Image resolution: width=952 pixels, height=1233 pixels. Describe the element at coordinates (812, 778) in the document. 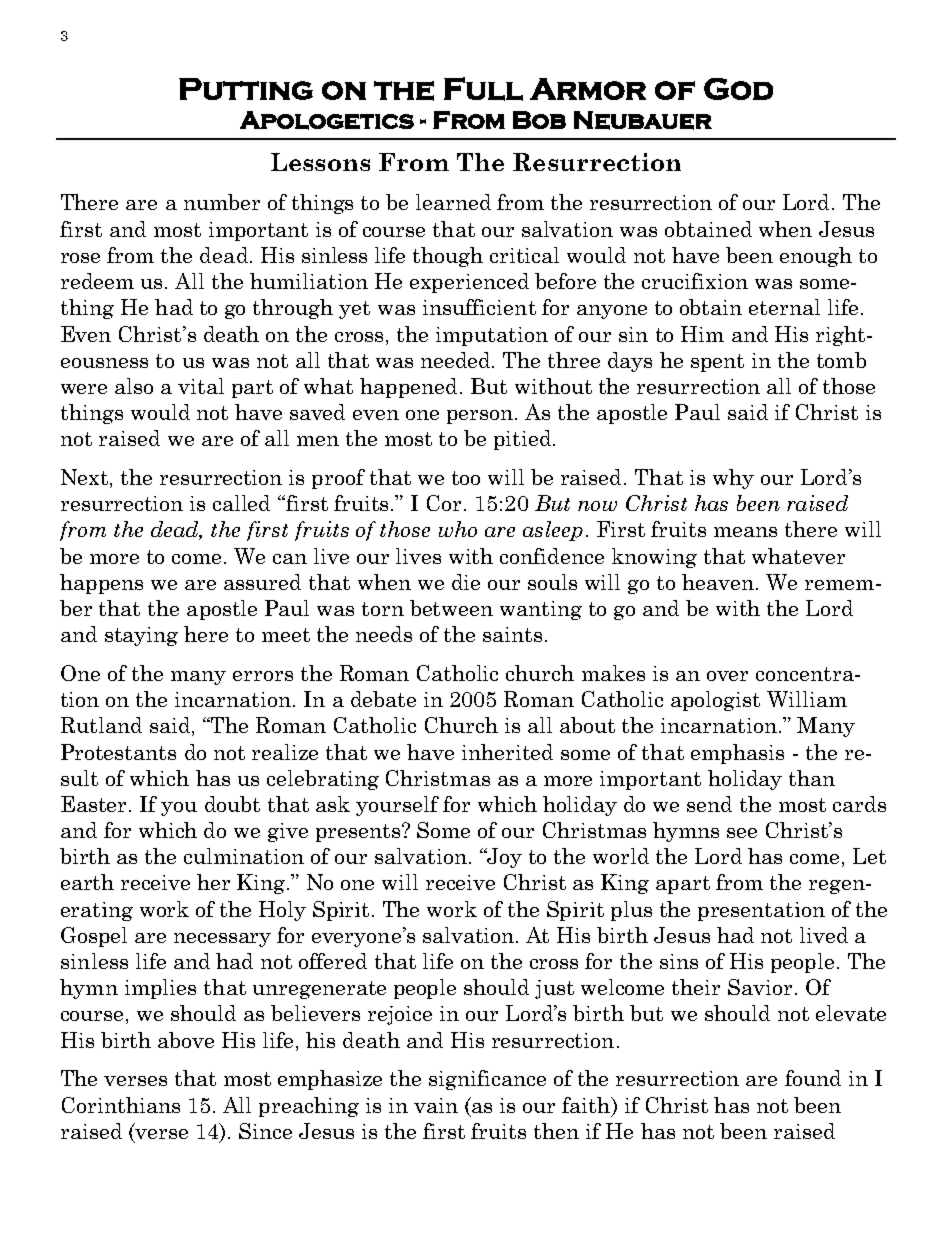

I see `than` at that location.
